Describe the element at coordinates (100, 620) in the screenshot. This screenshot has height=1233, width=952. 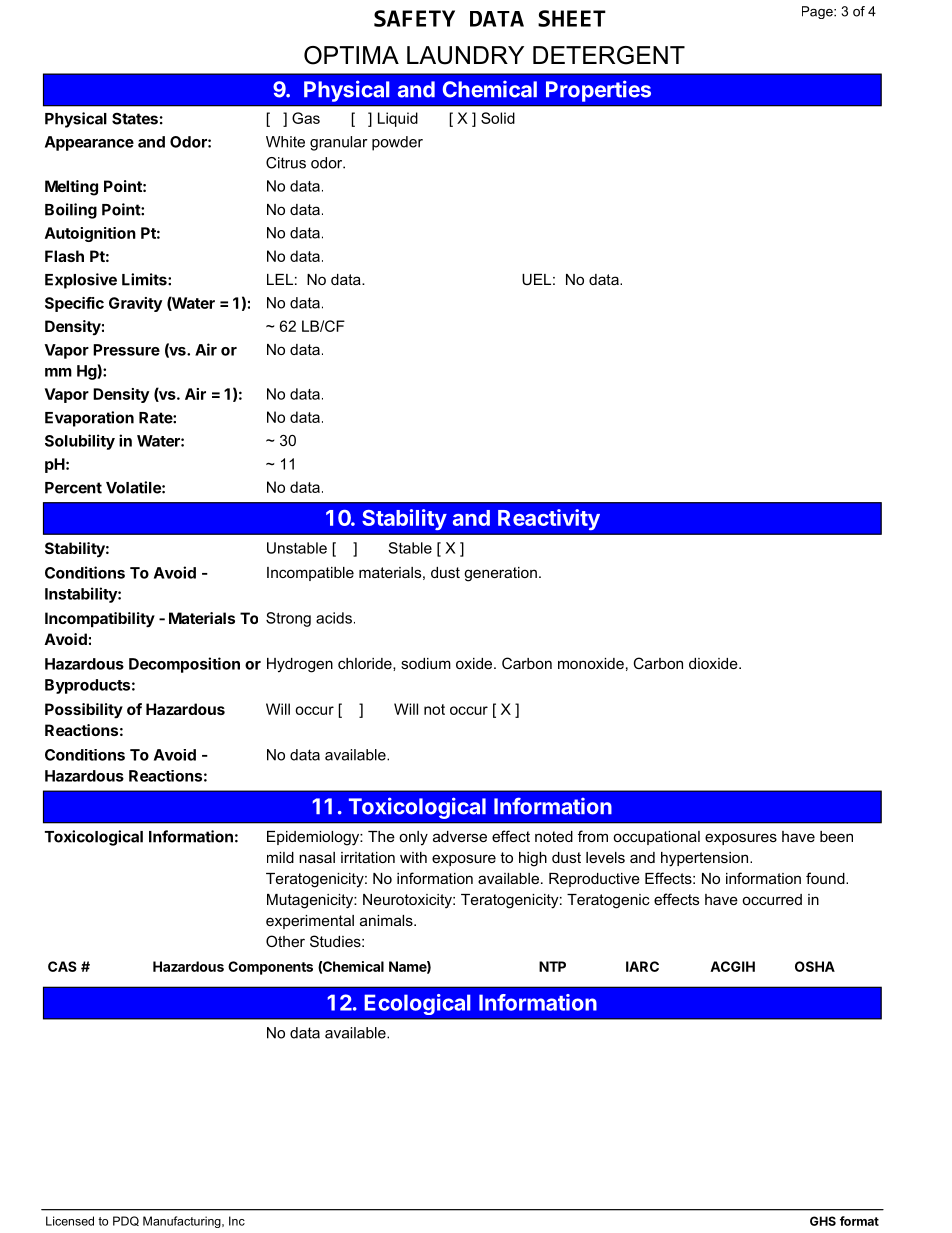
I see `Incompatibility` at that location.
